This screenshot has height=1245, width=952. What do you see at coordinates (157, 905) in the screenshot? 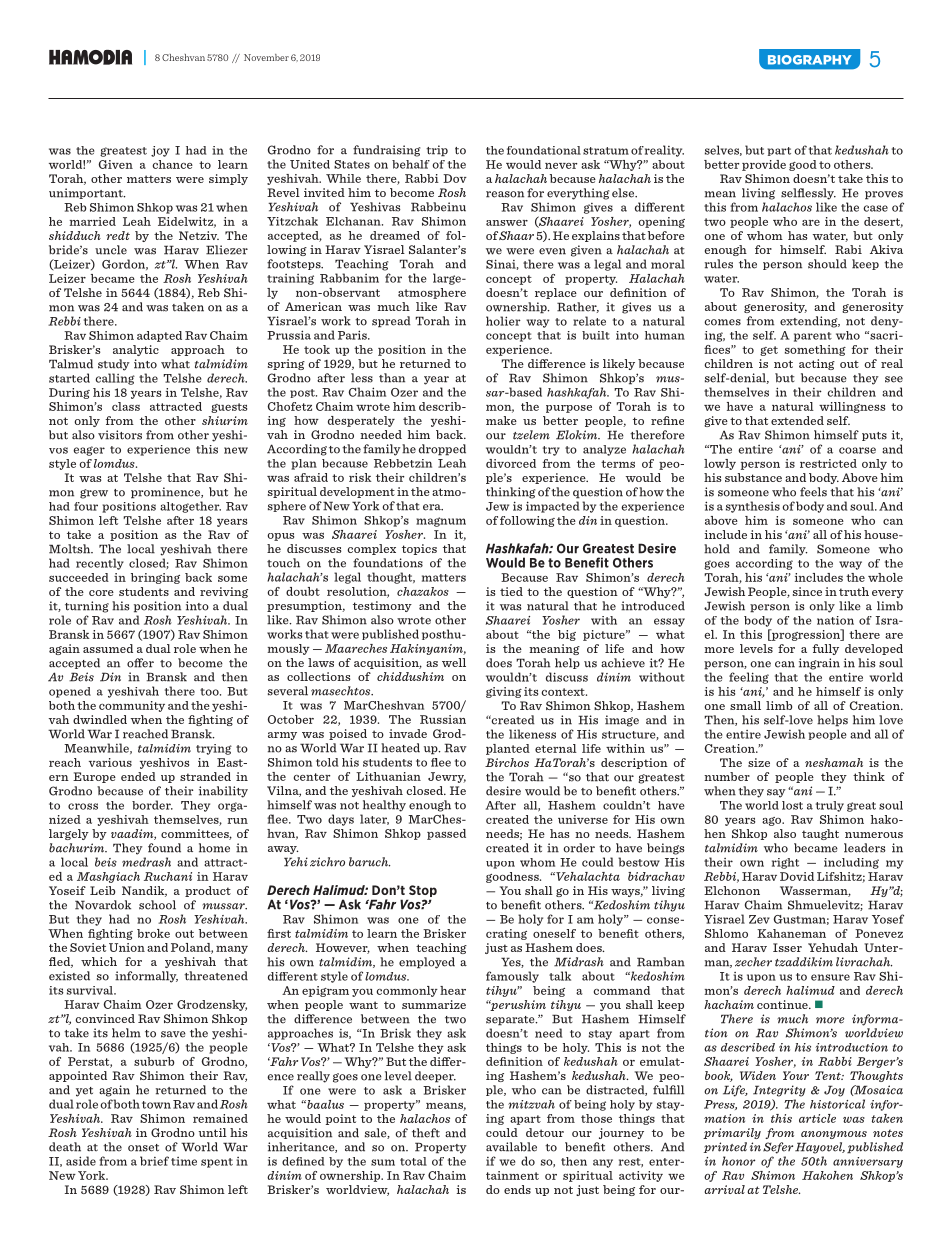
I see `school` at bounding box center [157, 905].
